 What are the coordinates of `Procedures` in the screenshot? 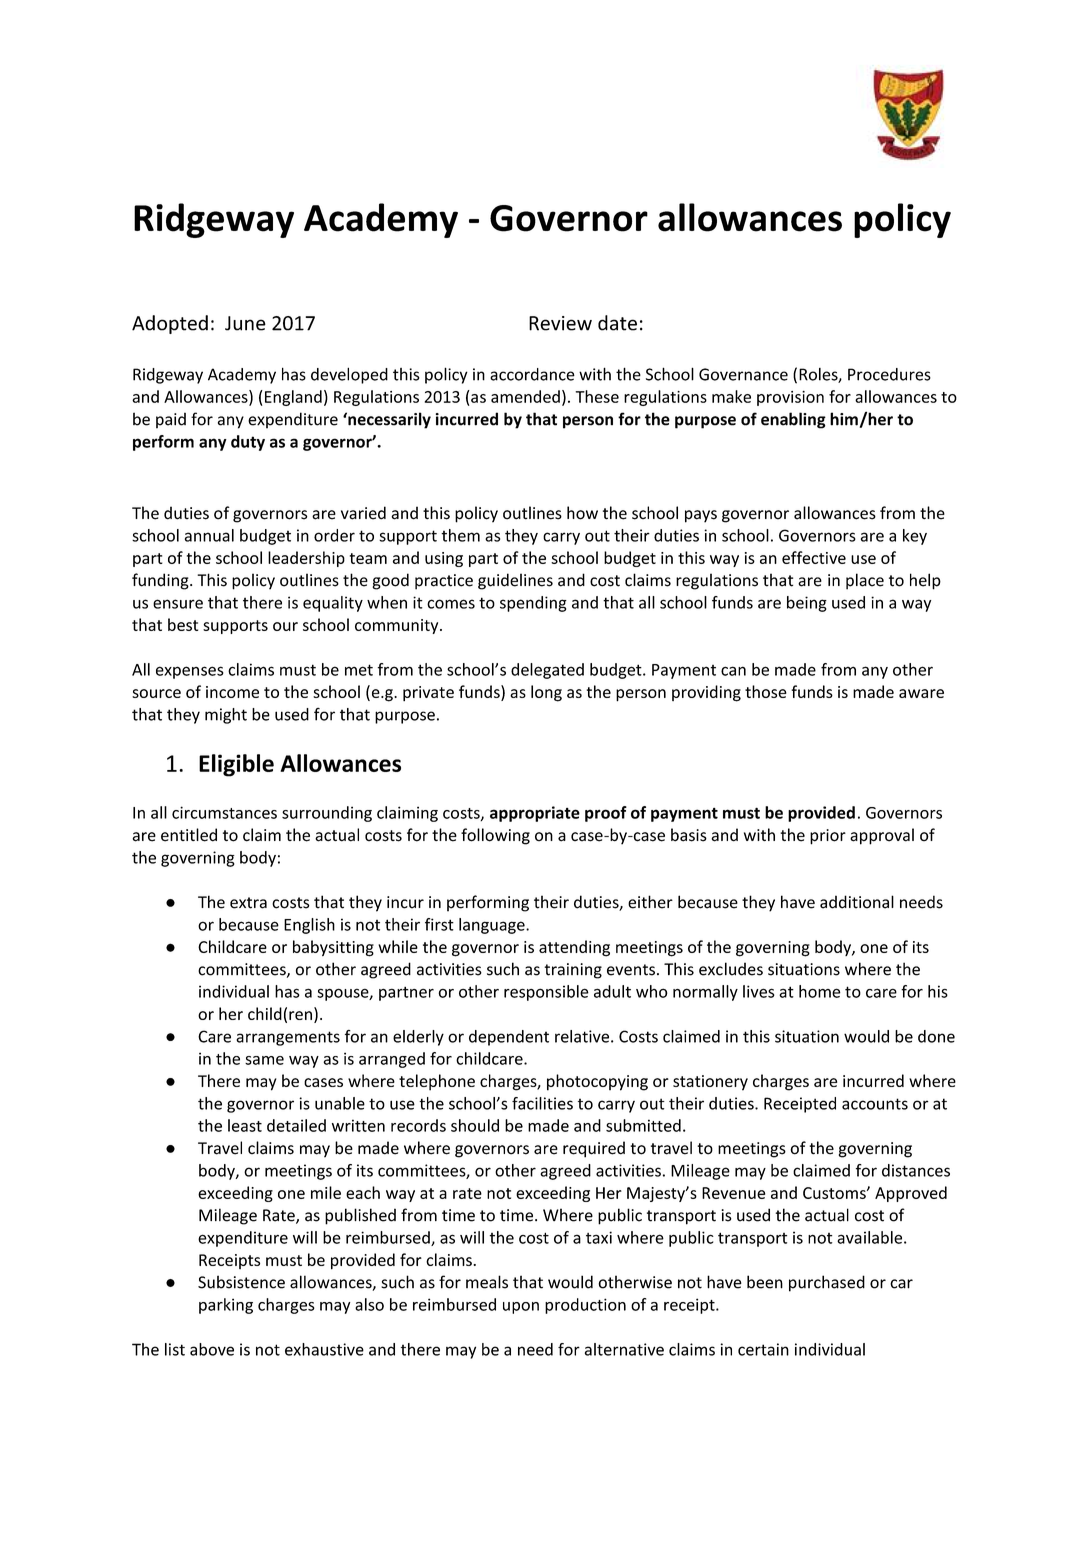 It's located at (889, 374).
